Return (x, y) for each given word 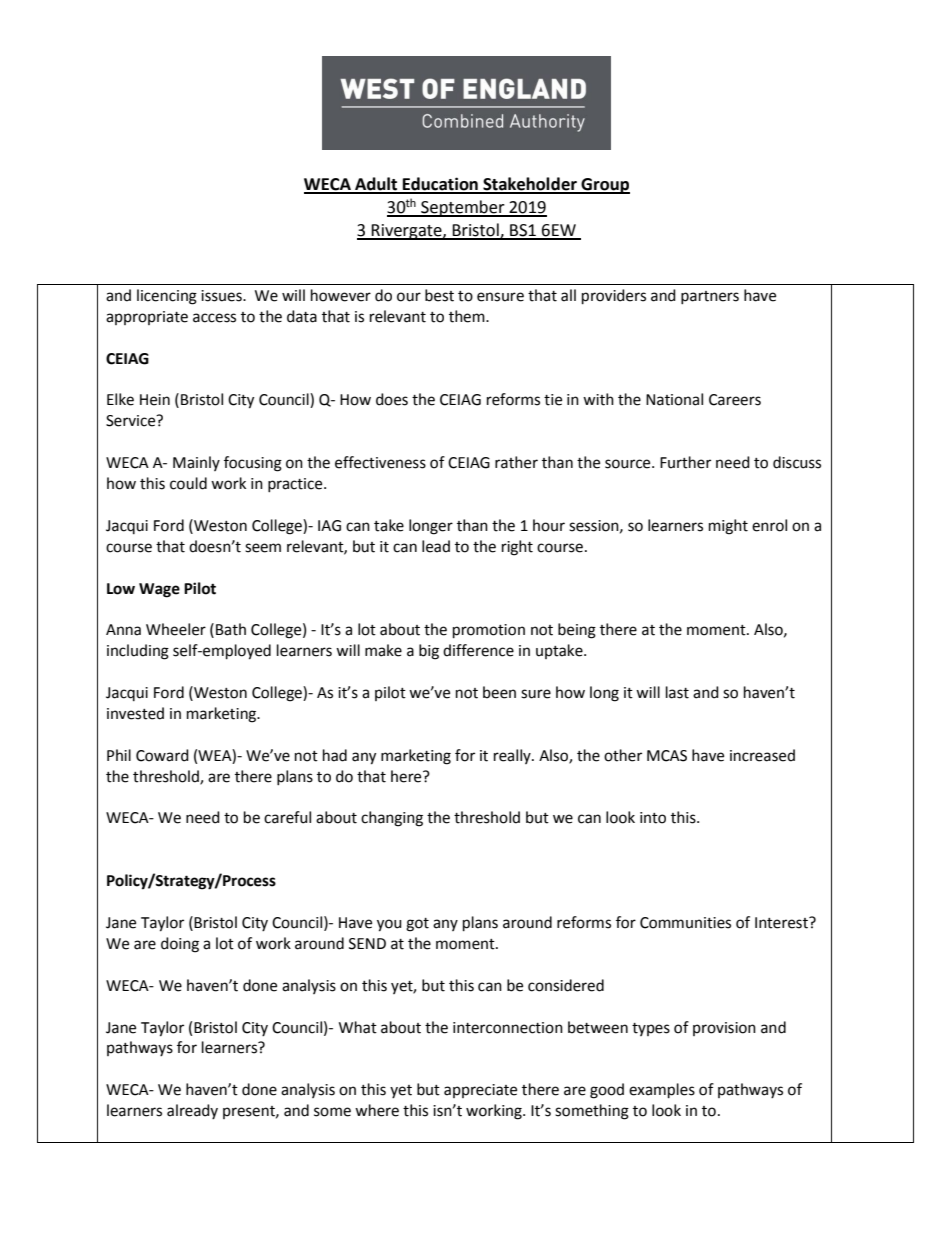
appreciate (480, 1091)
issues (222, 296)
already (192, 1111)
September (463, 208)
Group (604, 186)
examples (662, 1091)
